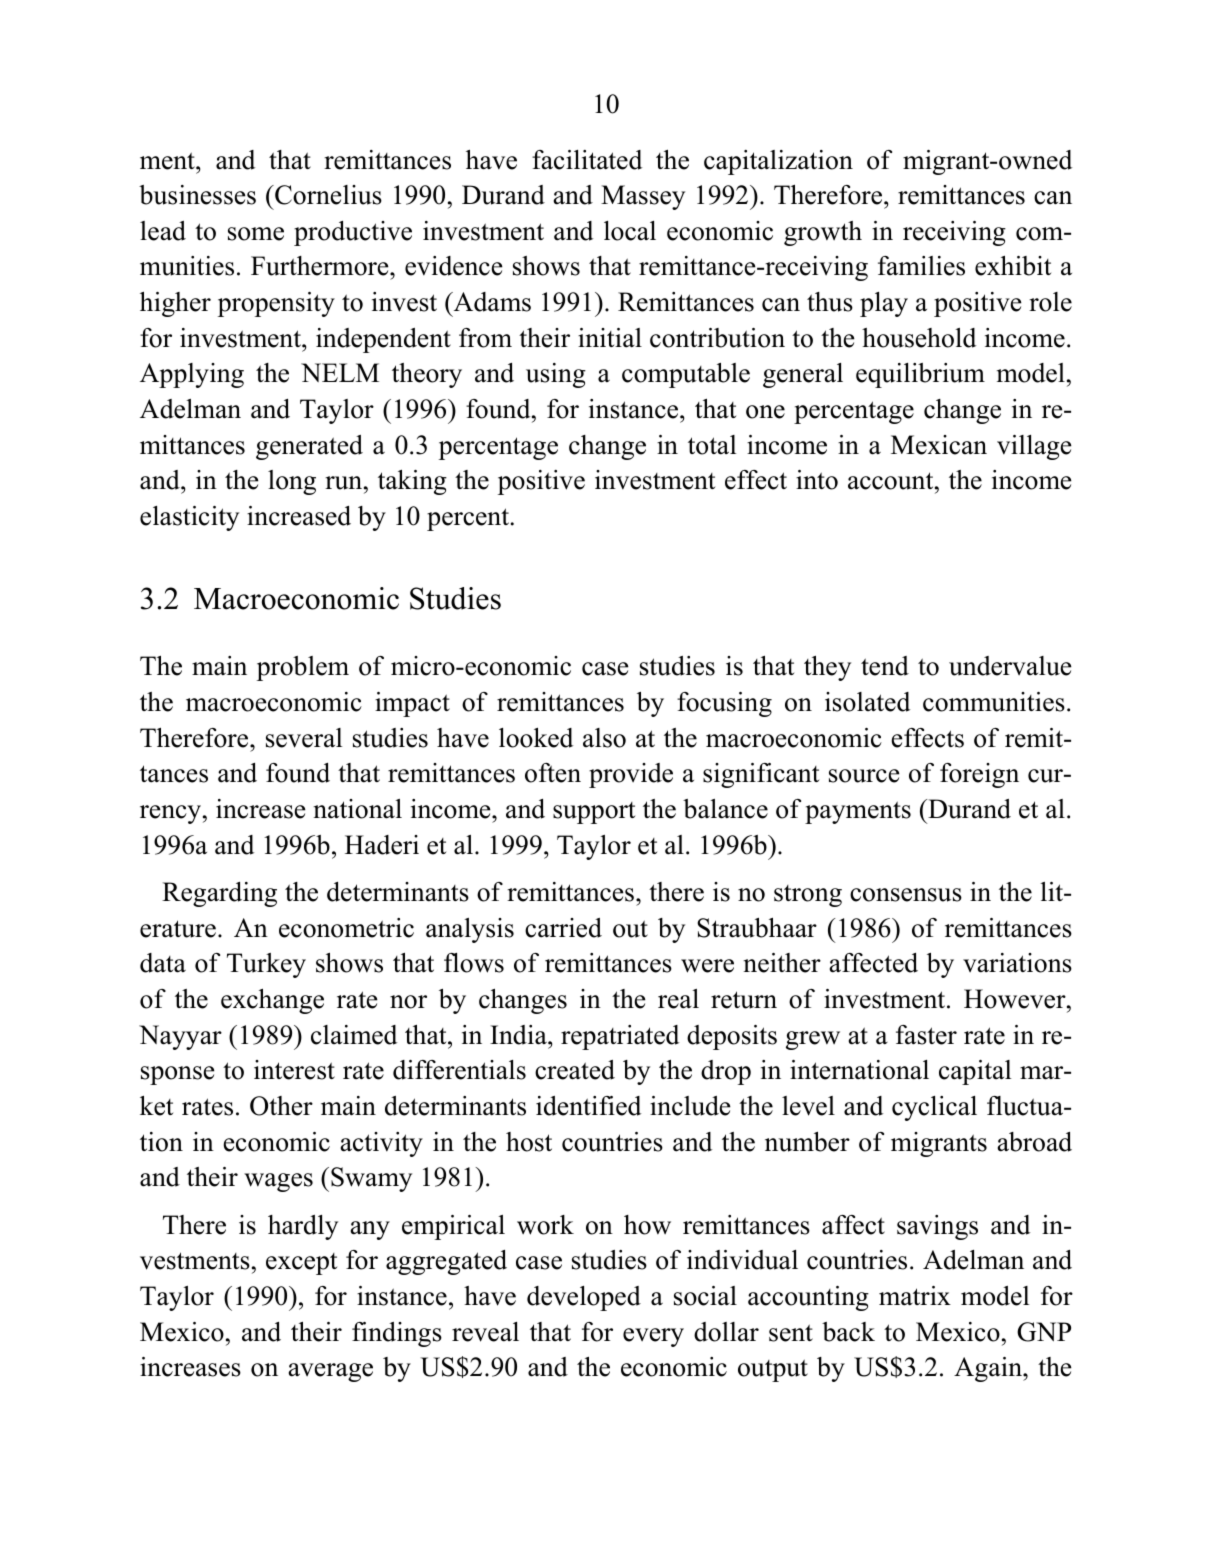  What do you see at coordinates (256, 234) in the page?
I see `some` at bounding box center [256, 234].
